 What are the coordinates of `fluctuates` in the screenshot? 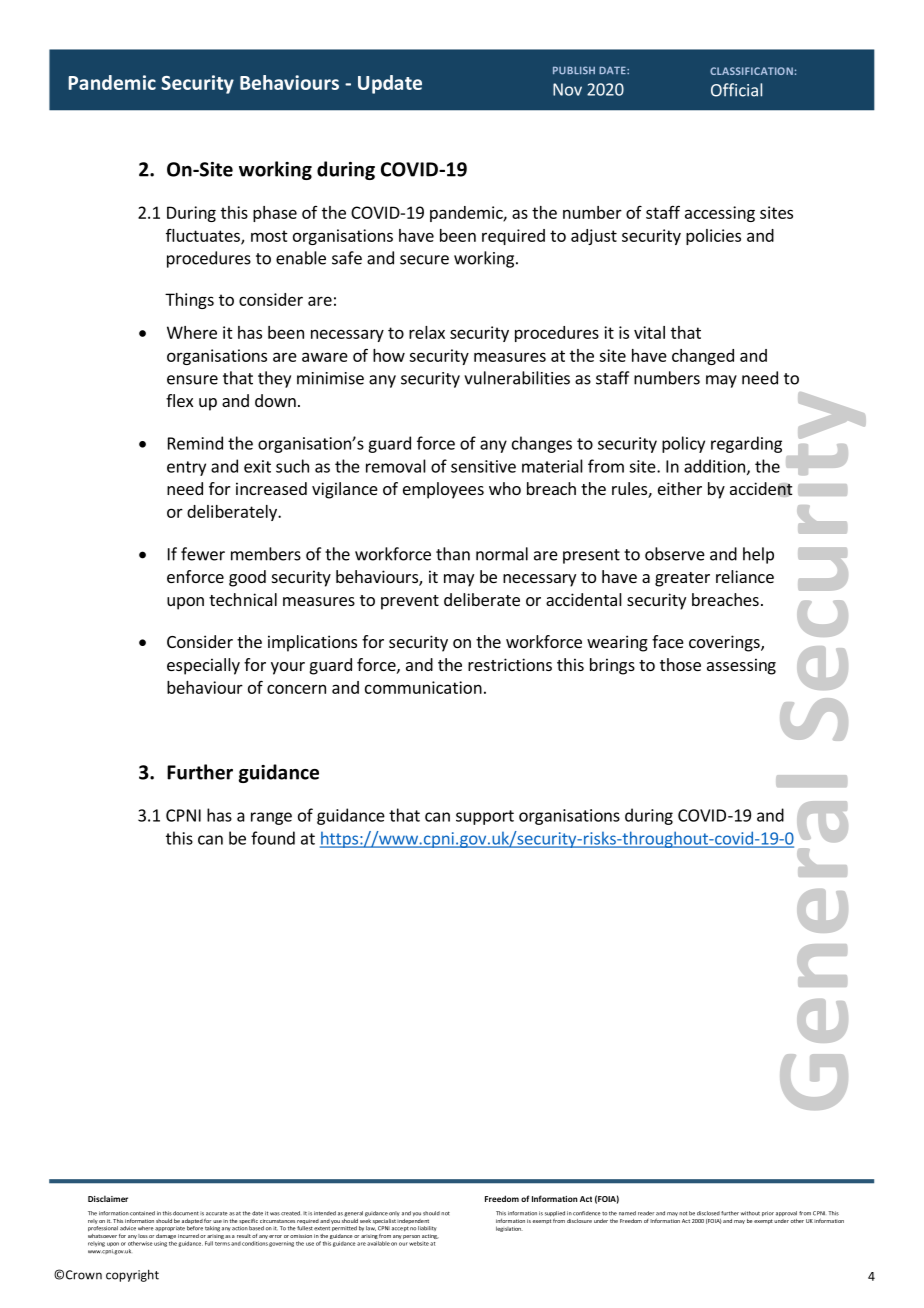 It's located at (204, 236).
